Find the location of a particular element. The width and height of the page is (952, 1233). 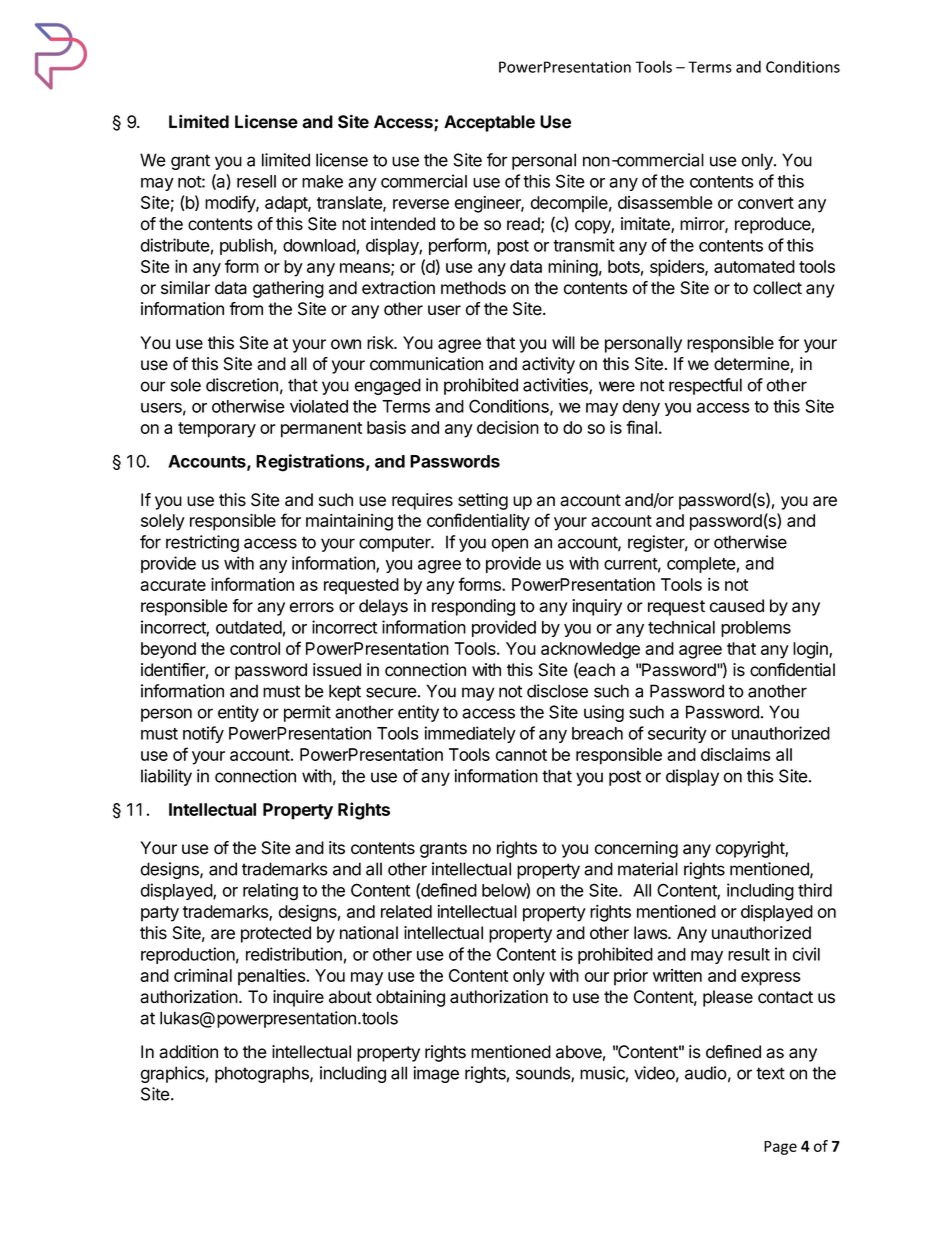

resell is located at coordinates (256, 181).
